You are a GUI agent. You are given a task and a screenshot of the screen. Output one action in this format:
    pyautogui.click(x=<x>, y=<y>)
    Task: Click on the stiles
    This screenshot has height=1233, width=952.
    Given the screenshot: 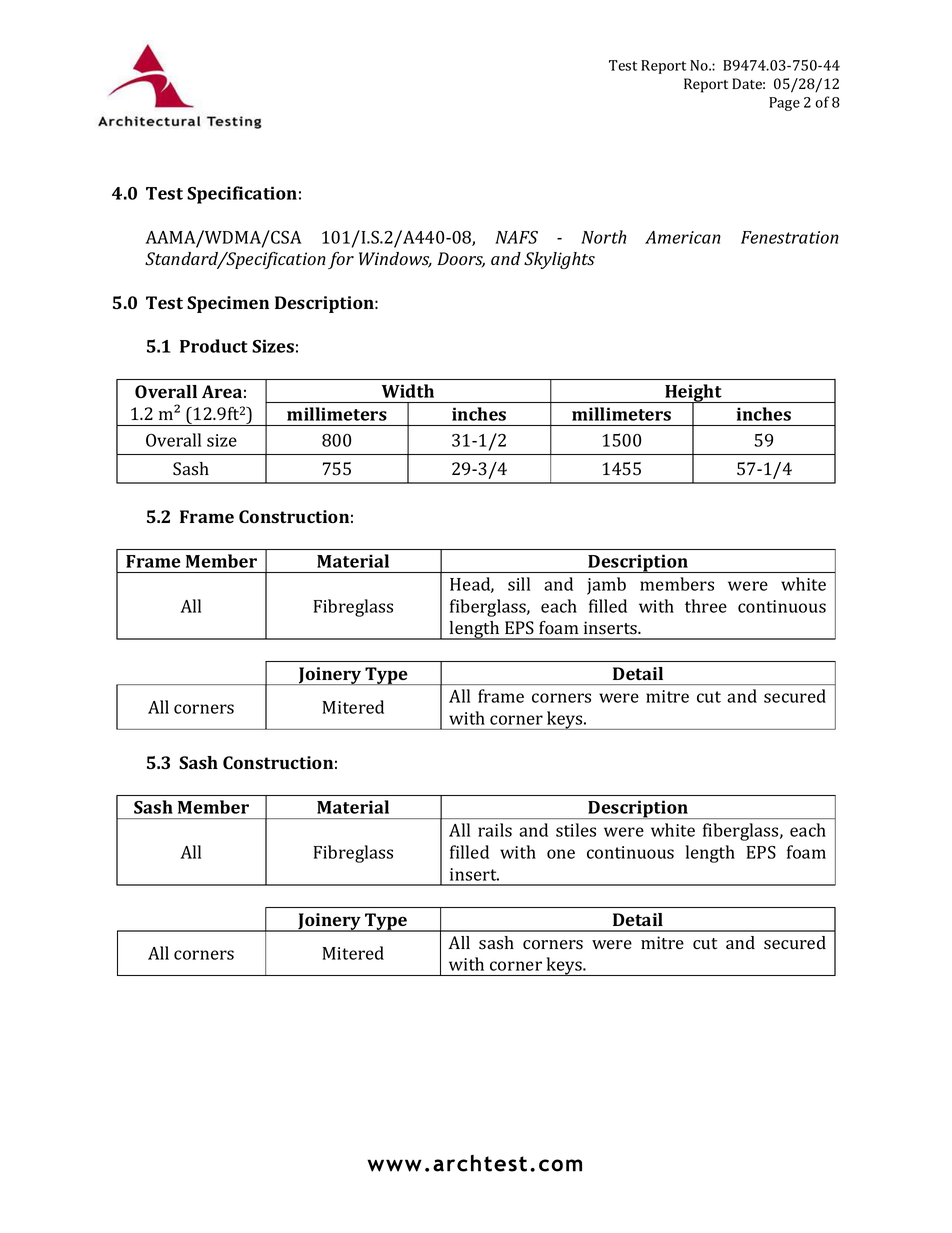 What is the action you would take?
    pyautogui.click(x=576, y=830)
